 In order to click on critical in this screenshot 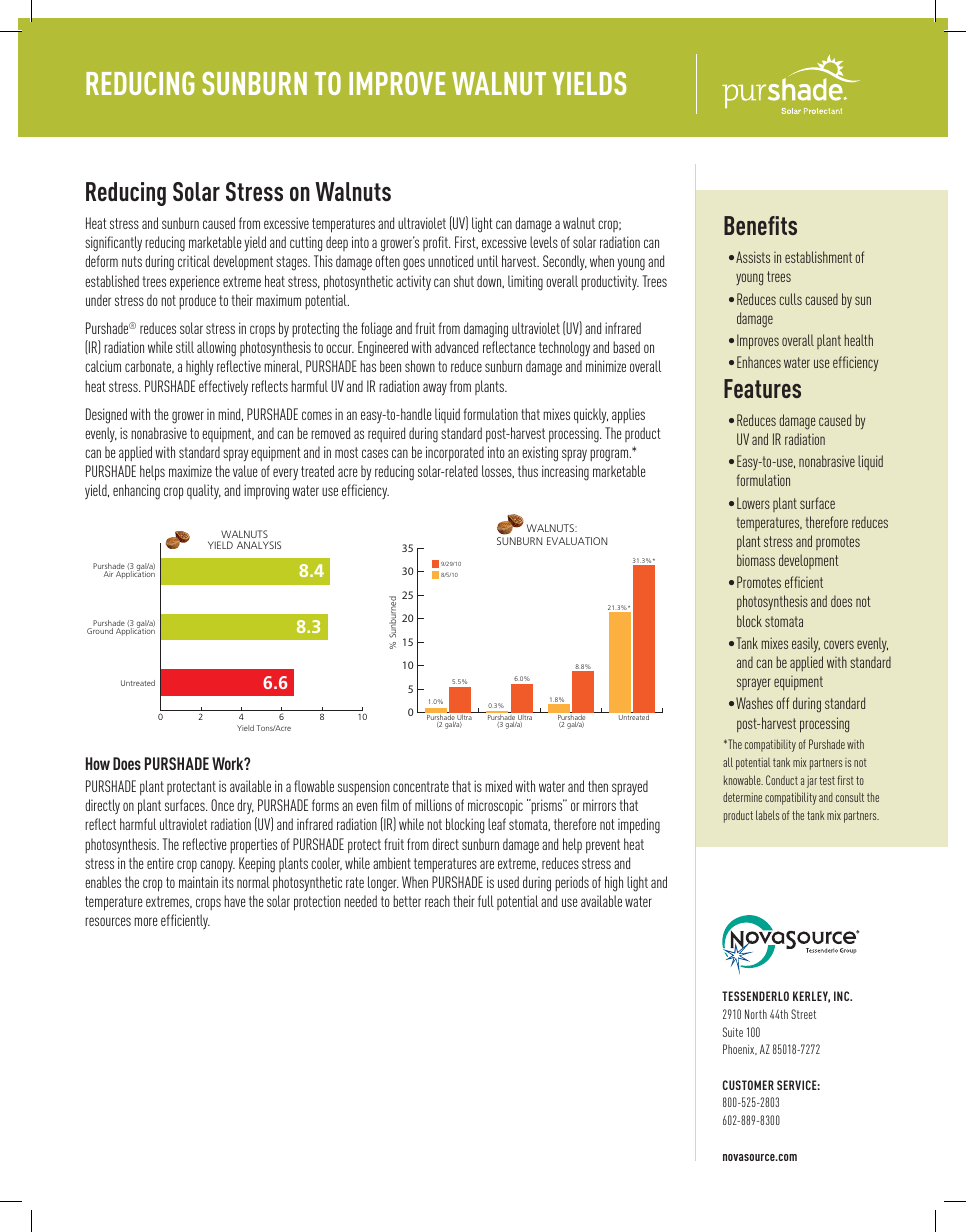, I will do `click(194, 261)`.
